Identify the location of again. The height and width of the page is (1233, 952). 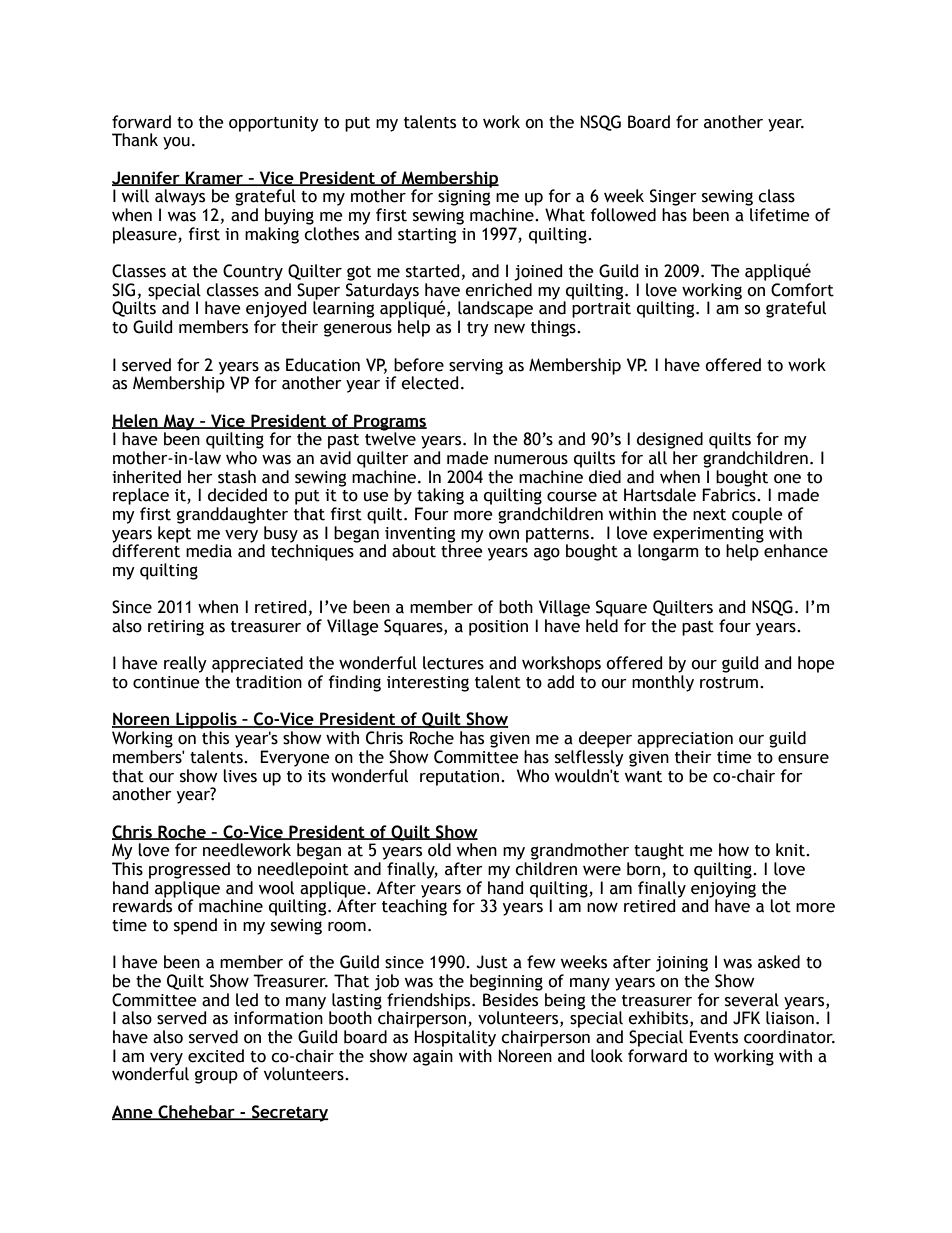
(433, 1058).
